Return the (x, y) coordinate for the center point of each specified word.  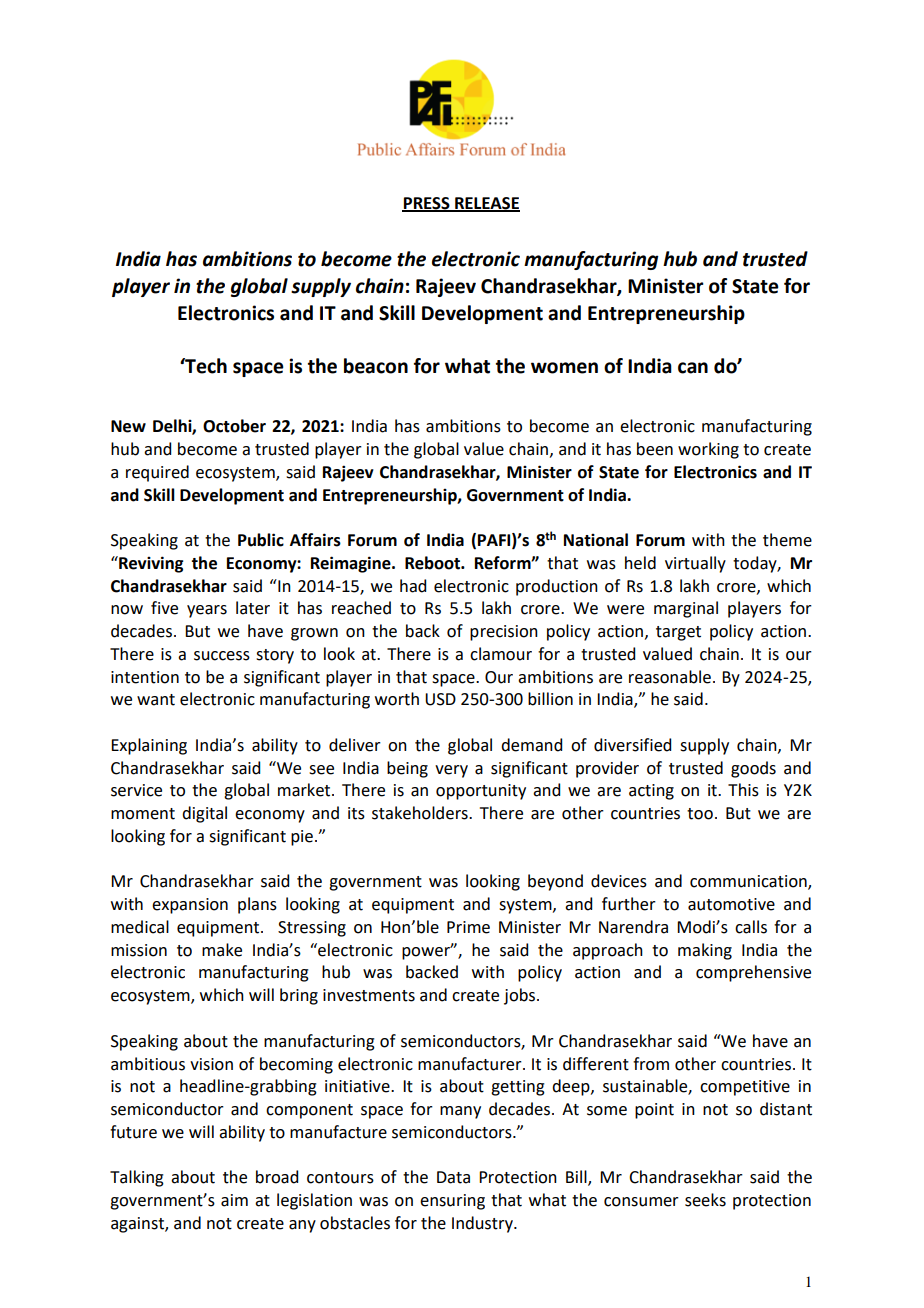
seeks (705, 1200)
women (564, 368)
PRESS (427, 204)
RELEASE (486, 204)
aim (234, 1200)
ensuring (452, 1202)
